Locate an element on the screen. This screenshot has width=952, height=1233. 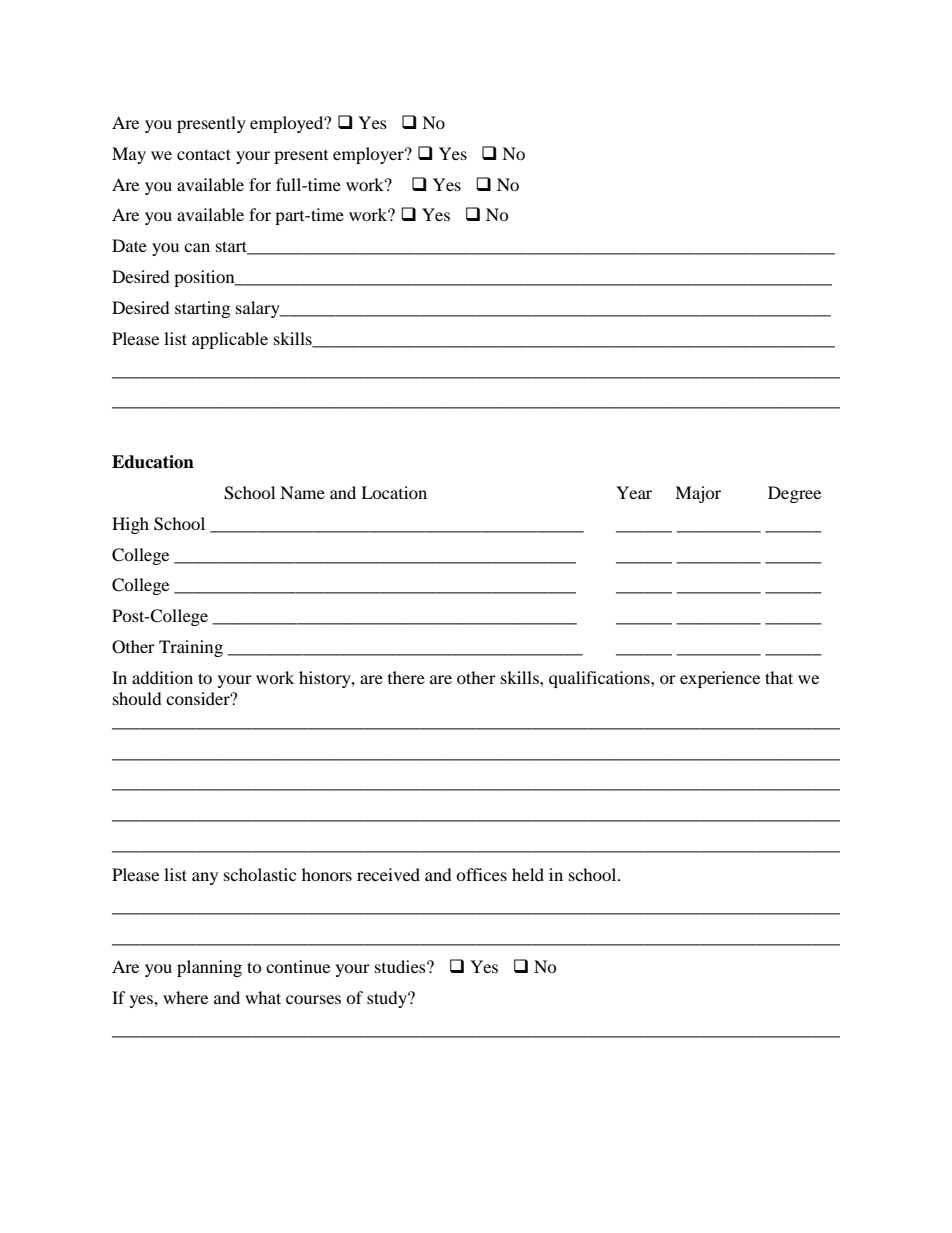
can is located at coordinates (197, 247).
